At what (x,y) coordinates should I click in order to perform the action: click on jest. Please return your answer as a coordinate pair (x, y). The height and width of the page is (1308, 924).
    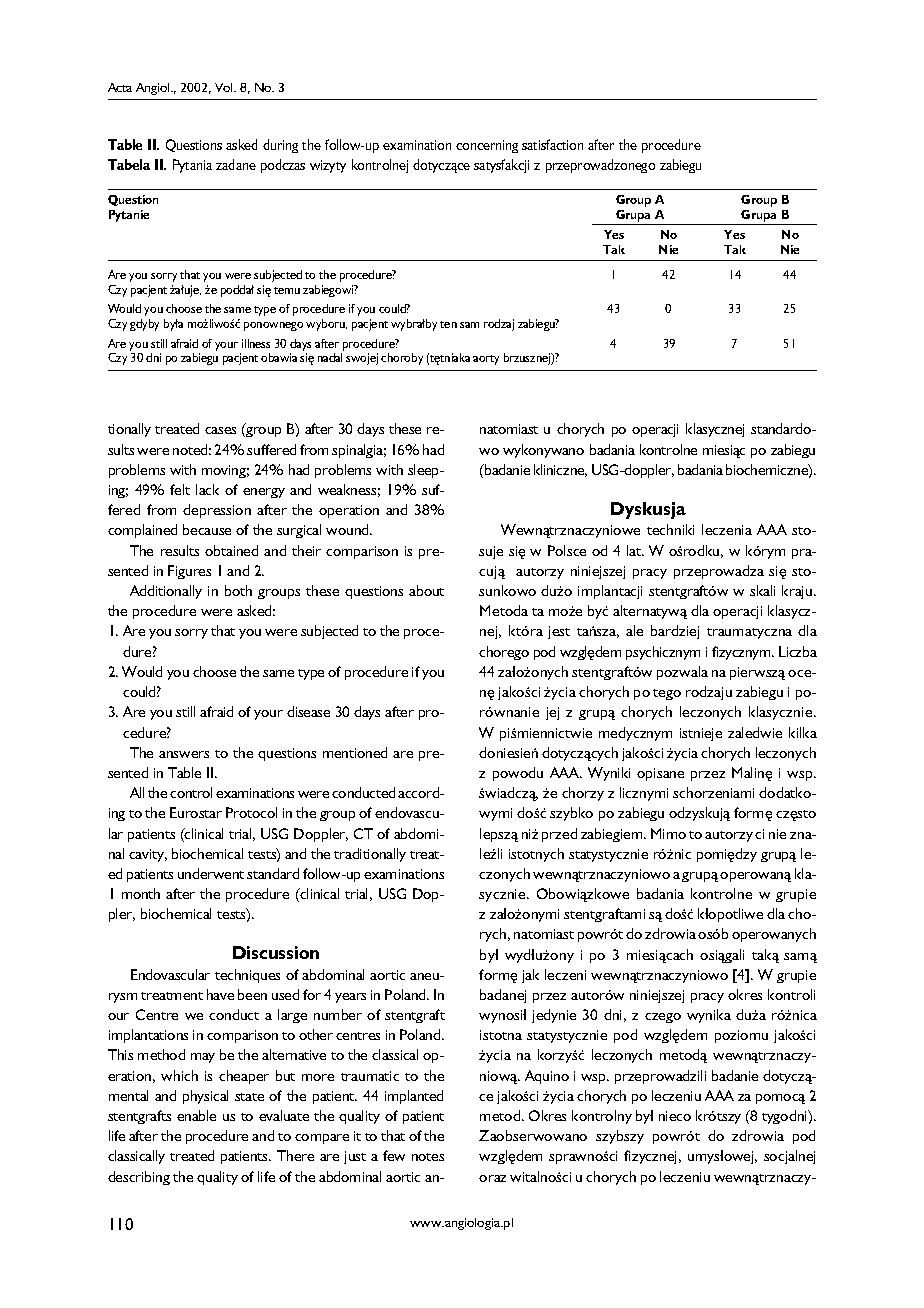
    Looking at the image, I should click on (559, 632).
